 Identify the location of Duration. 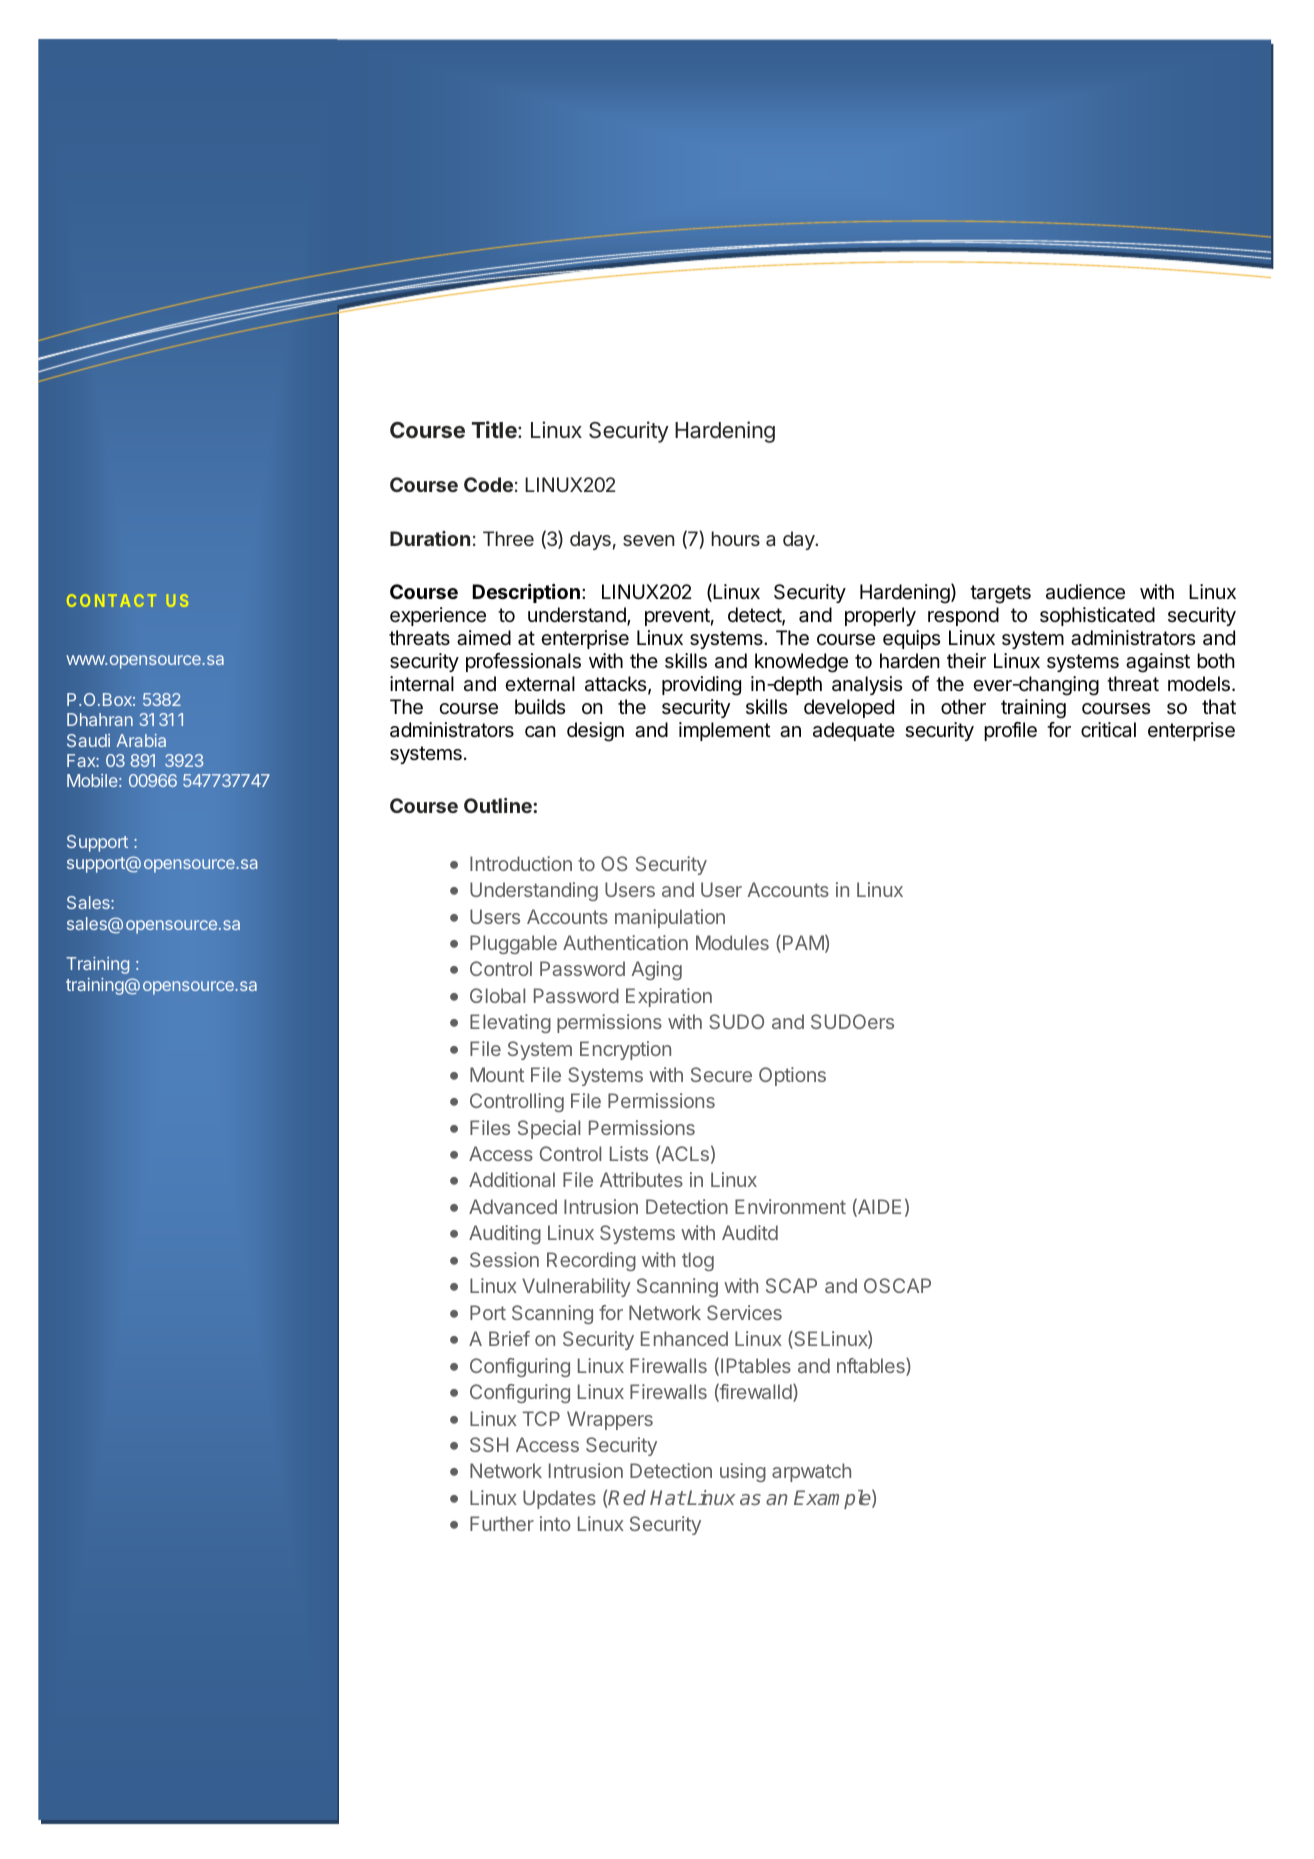
(430, 538).
